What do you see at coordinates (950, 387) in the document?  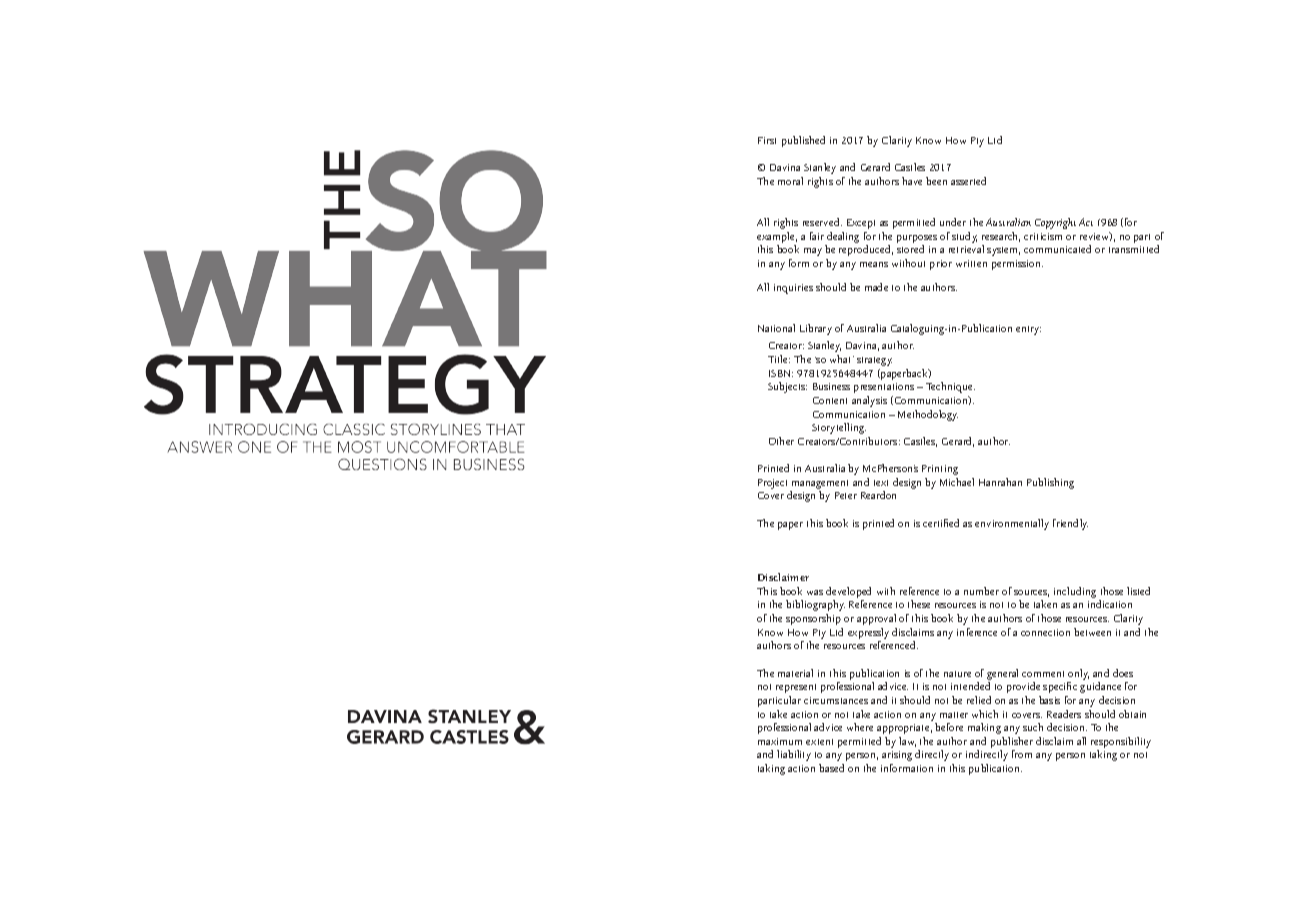 I see `Technique` at bounding box center [950, 387].
